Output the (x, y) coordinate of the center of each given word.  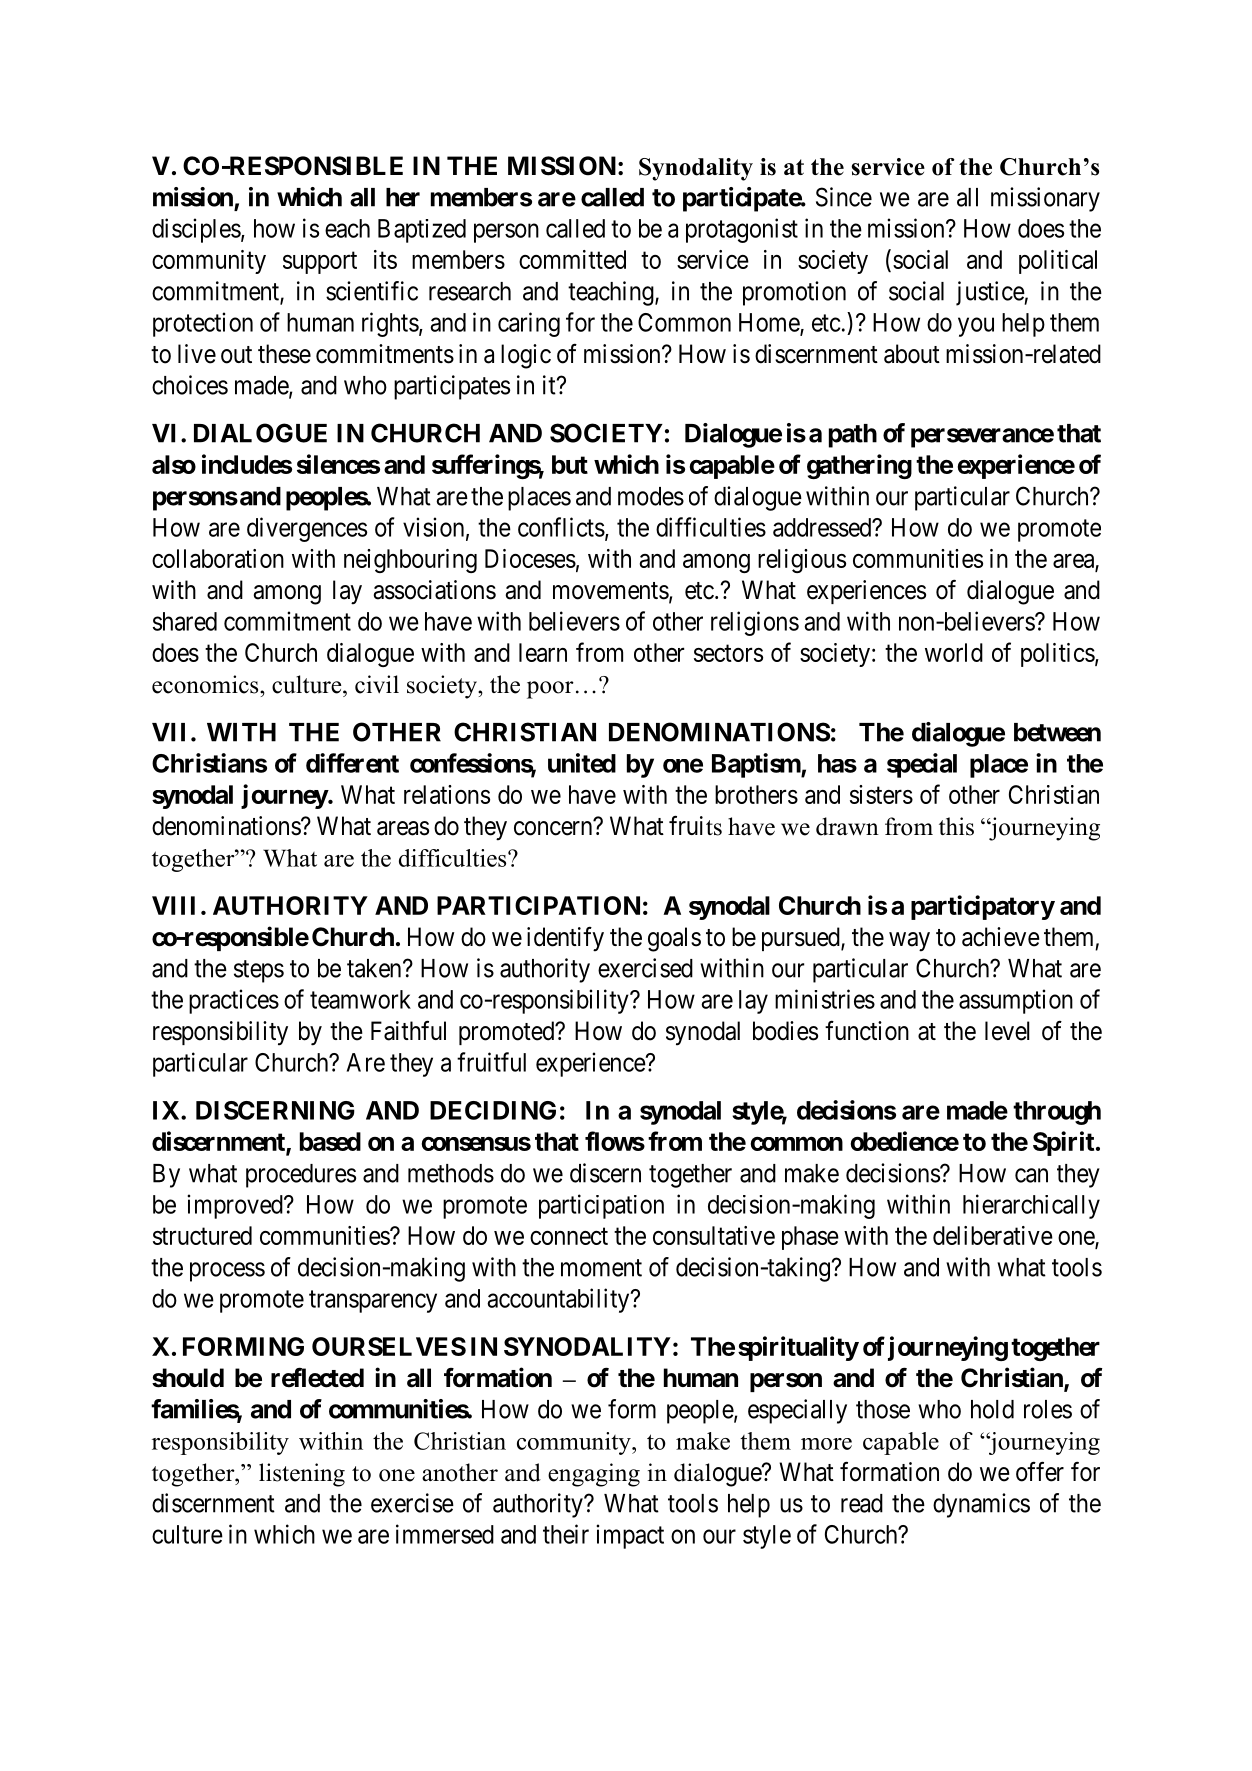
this (956, 826)
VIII (173, 905)
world (954, 652)
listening (302, 1475)
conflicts (561, 527)
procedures (301, 1176)
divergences (307, 529)
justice (990, 293)
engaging (594, 1475)
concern (554, 828)
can (1031, 1175)
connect (569, 1236)
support (320, 263)
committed (572, 259)
